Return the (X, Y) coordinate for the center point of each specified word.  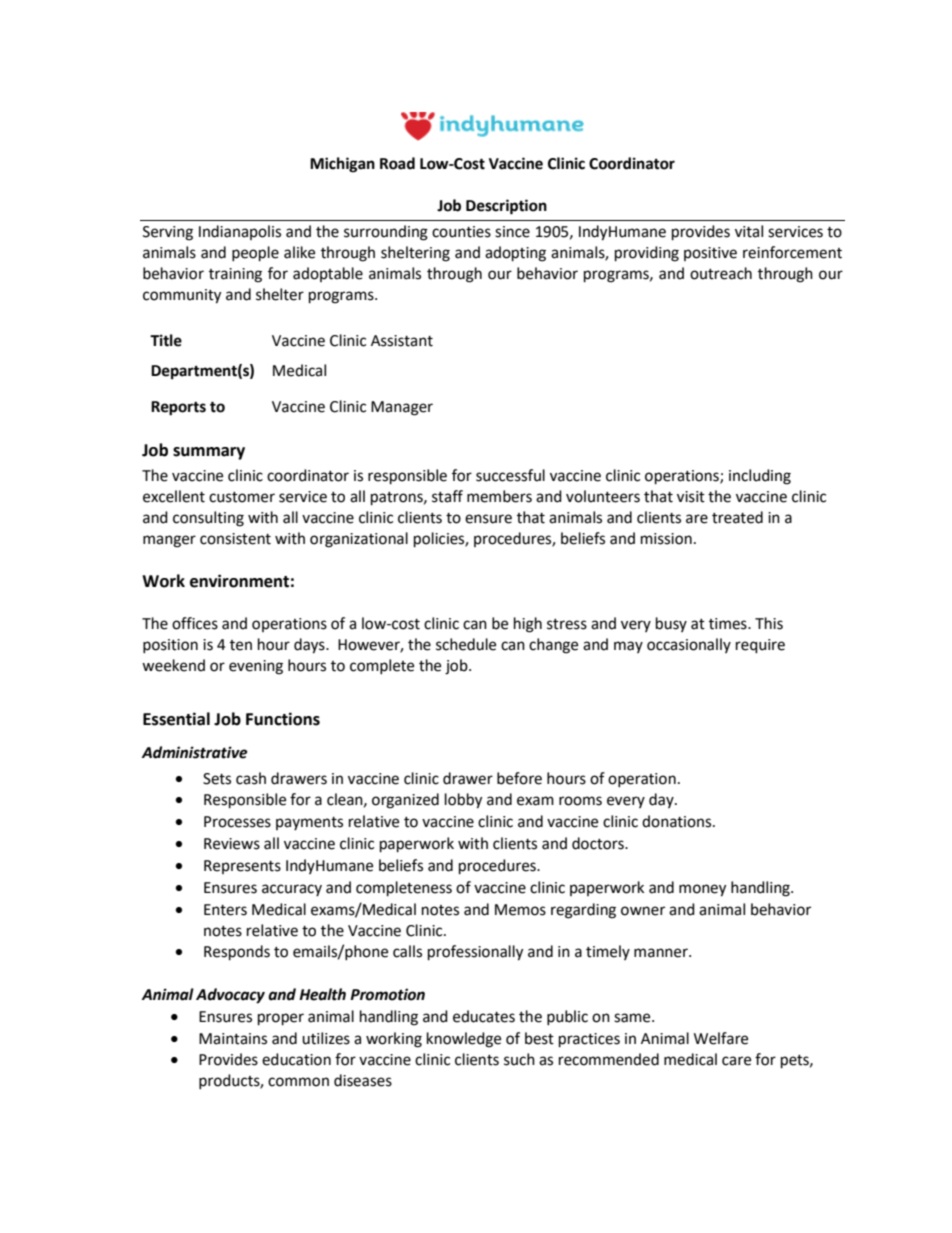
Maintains (233, 1039)
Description (506, 207)
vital (749, 231)
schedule (466, 644)
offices (195, 623)
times (729, 624)
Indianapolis (240, 232)
